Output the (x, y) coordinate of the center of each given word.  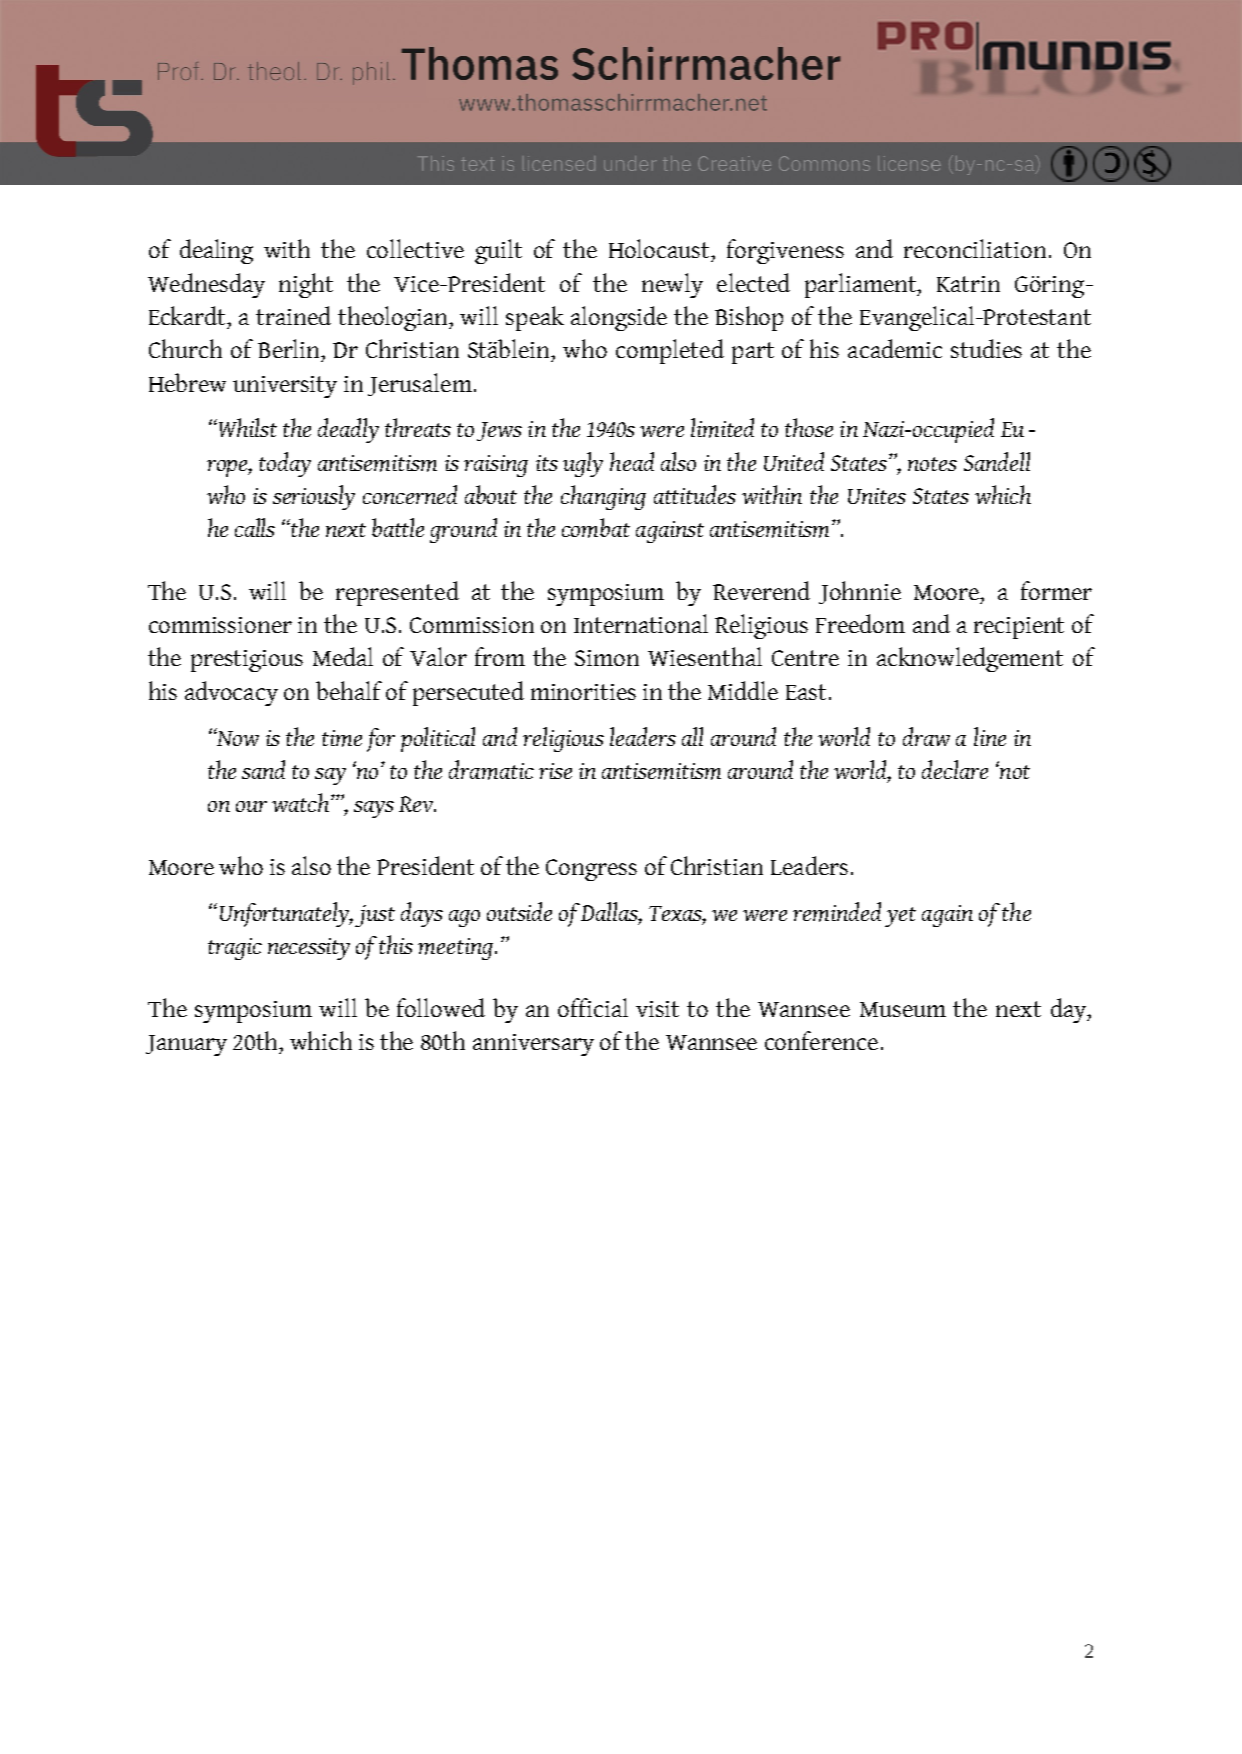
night (306, 285)
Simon (607, 658)
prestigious (247, 661)
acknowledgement (970, 659)
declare (955, 769)
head (632, 461)
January (186, 1045)
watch (300, 802)
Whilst (248, 427)
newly (672, 285)
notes (932, 464)
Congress (591, 870)
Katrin (968, 284)
